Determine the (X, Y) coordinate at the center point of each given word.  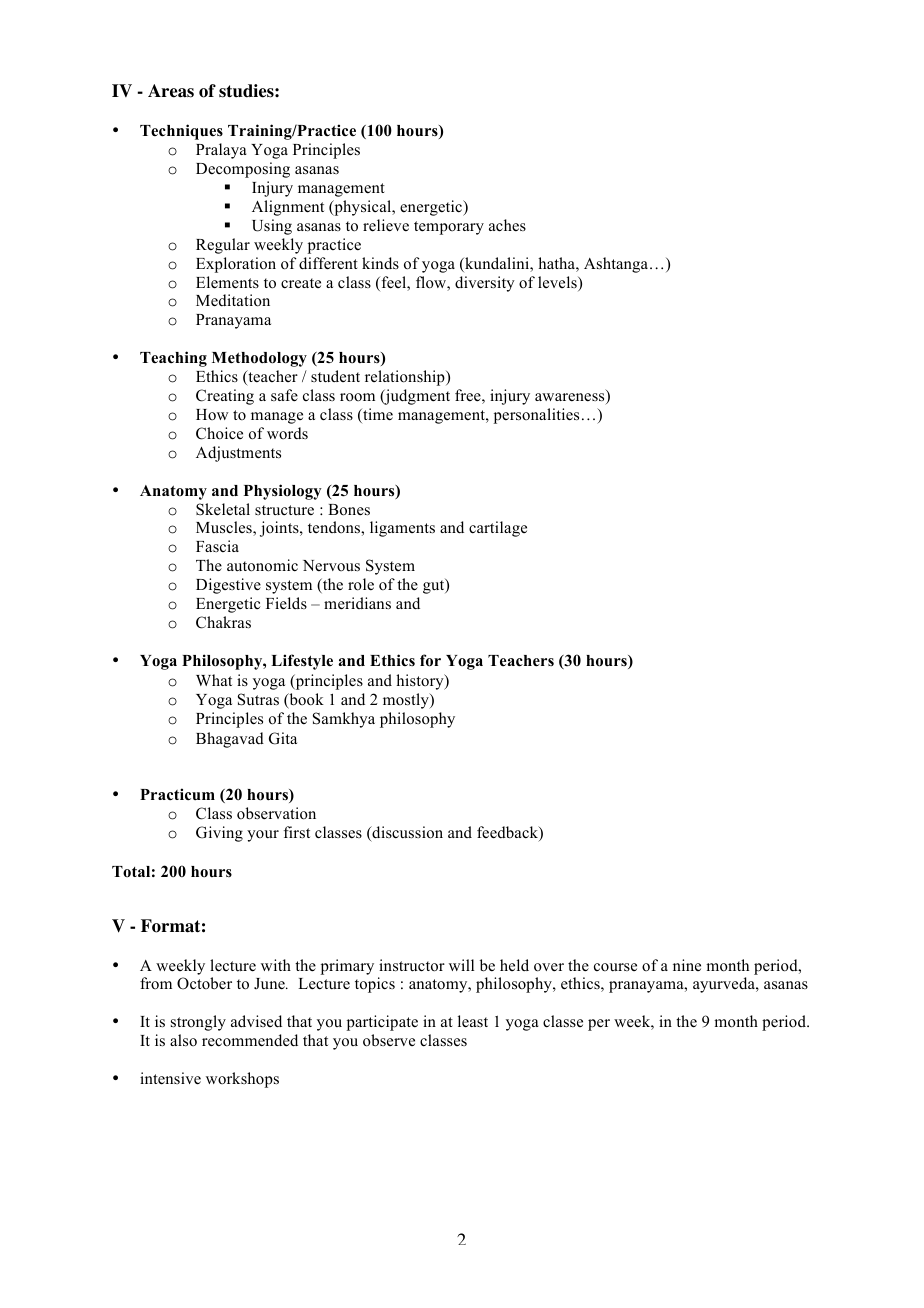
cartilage (498, 529)
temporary (449, 228)
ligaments (402, 529)
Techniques (181, 132)
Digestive (228, 586)
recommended (250, 1040)
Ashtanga (617, 265)
